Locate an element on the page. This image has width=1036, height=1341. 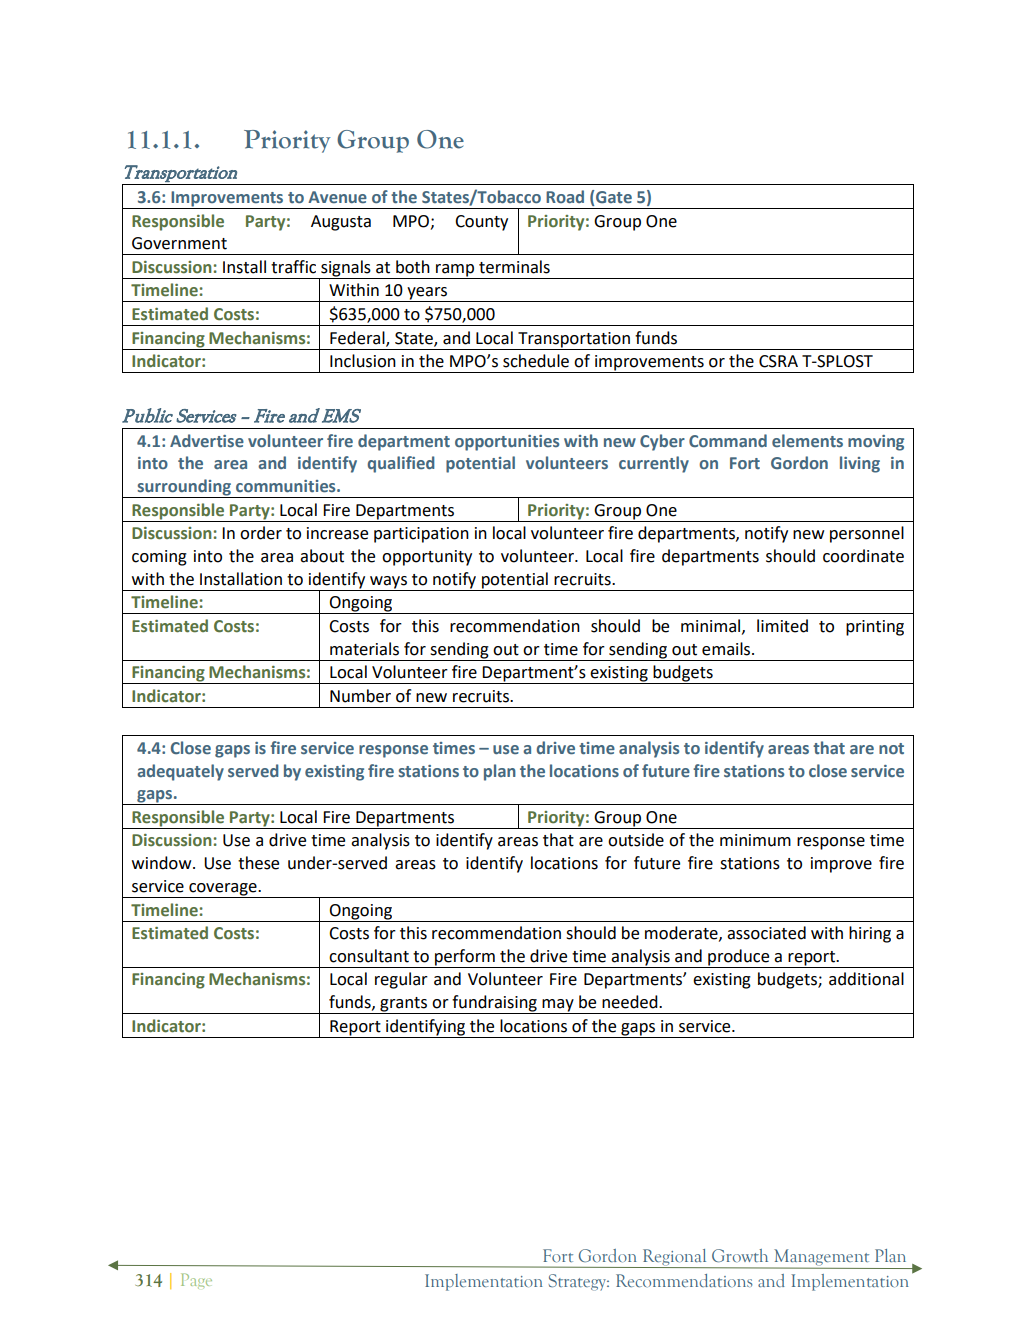
coordinate is located at coordinates (863, 556).
